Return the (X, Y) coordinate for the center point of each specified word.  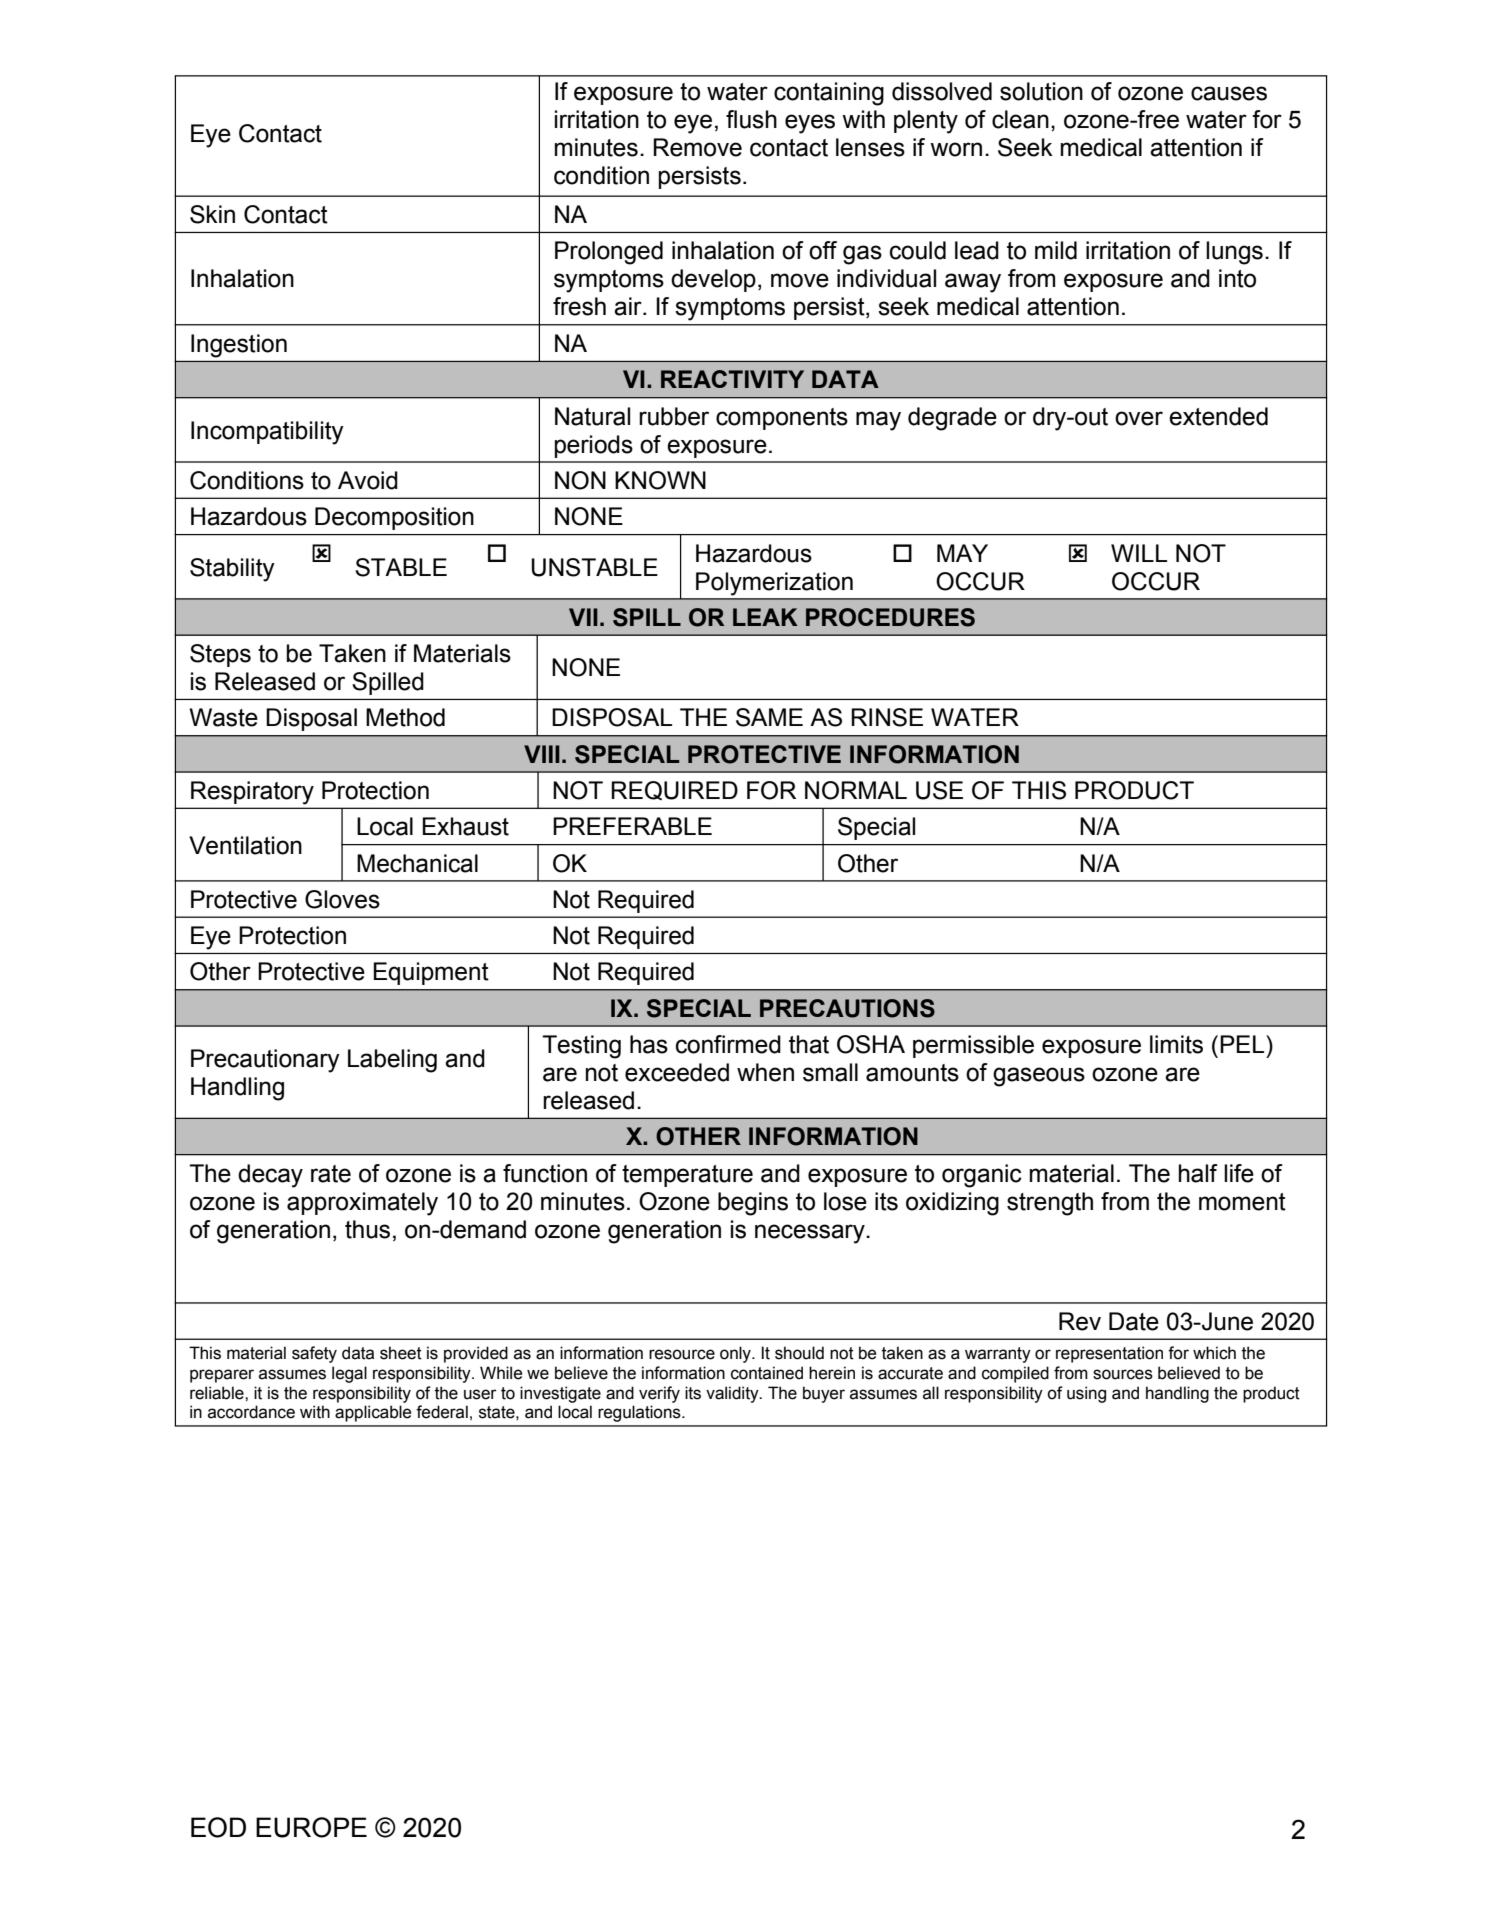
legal (349, 1374)
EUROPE (311, 1827)
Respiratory (252, 792)
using (1086, 1394)
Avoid (368, 480)
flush (751, 119)
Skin (212, 214)
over (1139, 418)
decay (270, 1176)
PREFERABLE (632, 826)
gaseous (1039, 1077)
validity (733, 1394)
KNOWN (660, 480)
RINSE (887, 717)
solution (1041, 91)
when (765, 1072)
